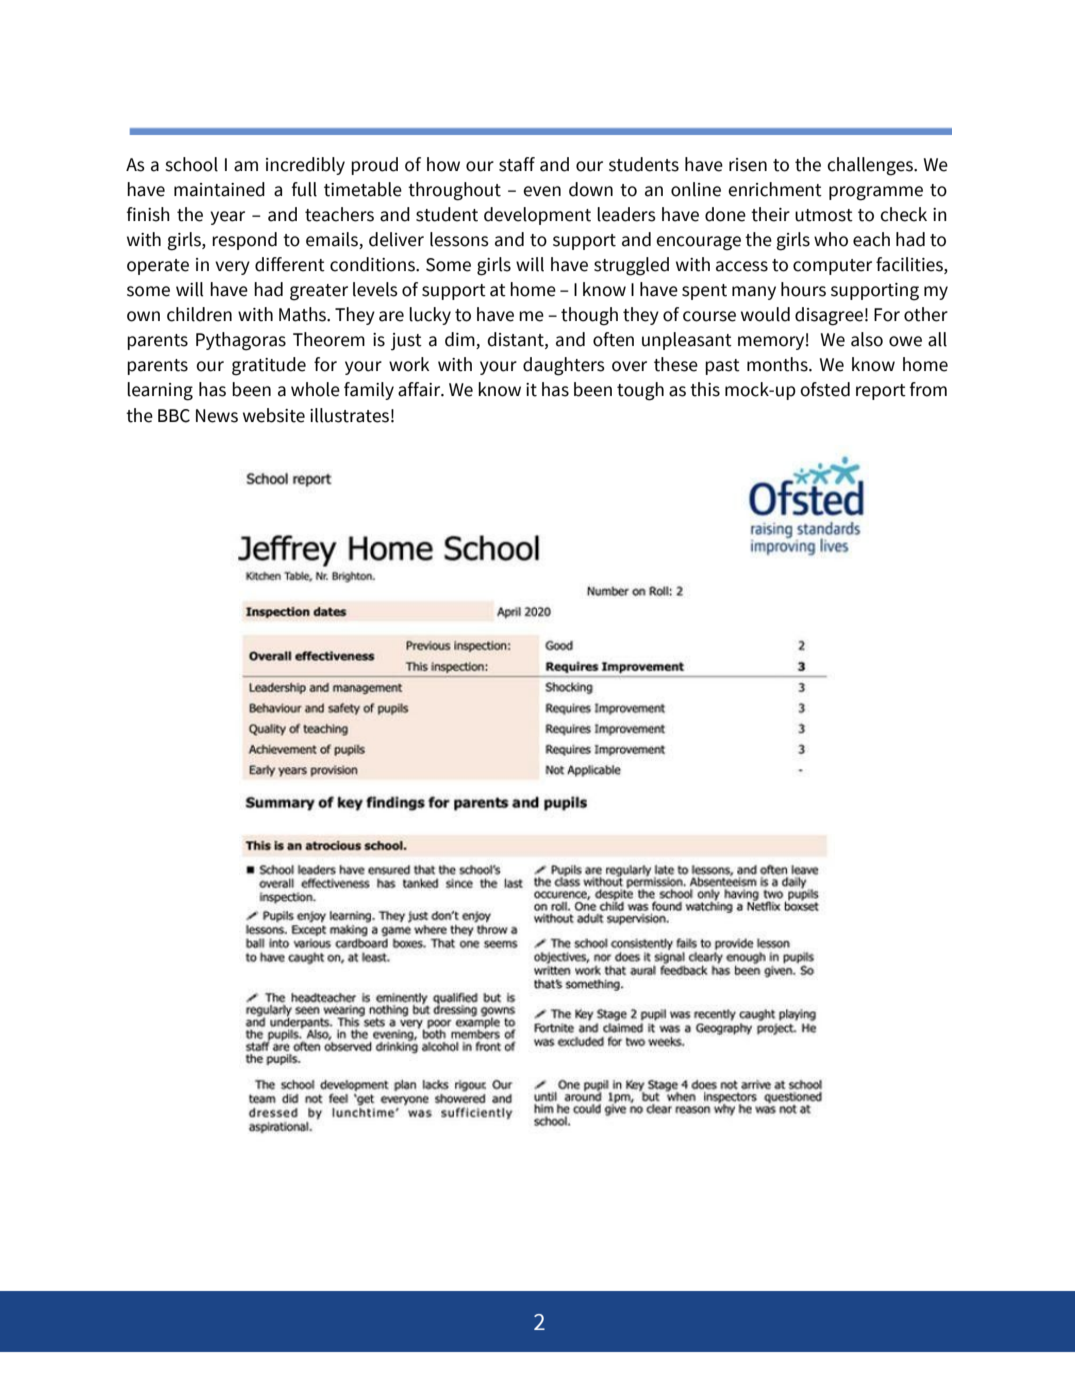 The height and width of the document is (1391, 1075). Describe the element at coordinates (871, 166) in the document. I see `challenges` at that location.
